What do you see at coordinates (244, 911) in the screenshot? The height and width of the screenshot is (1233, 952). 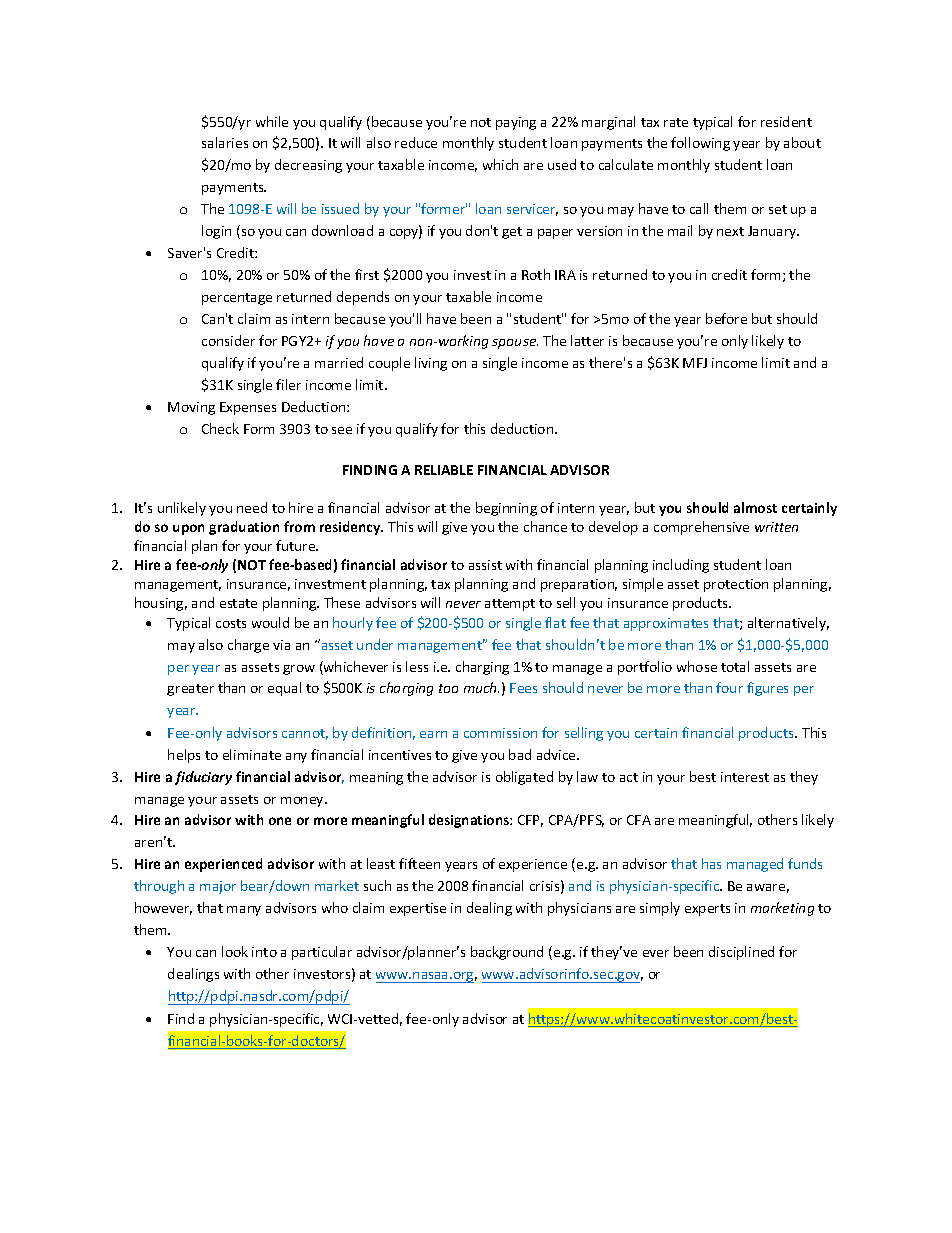 I see `many` at bounding box center [244, 911].
